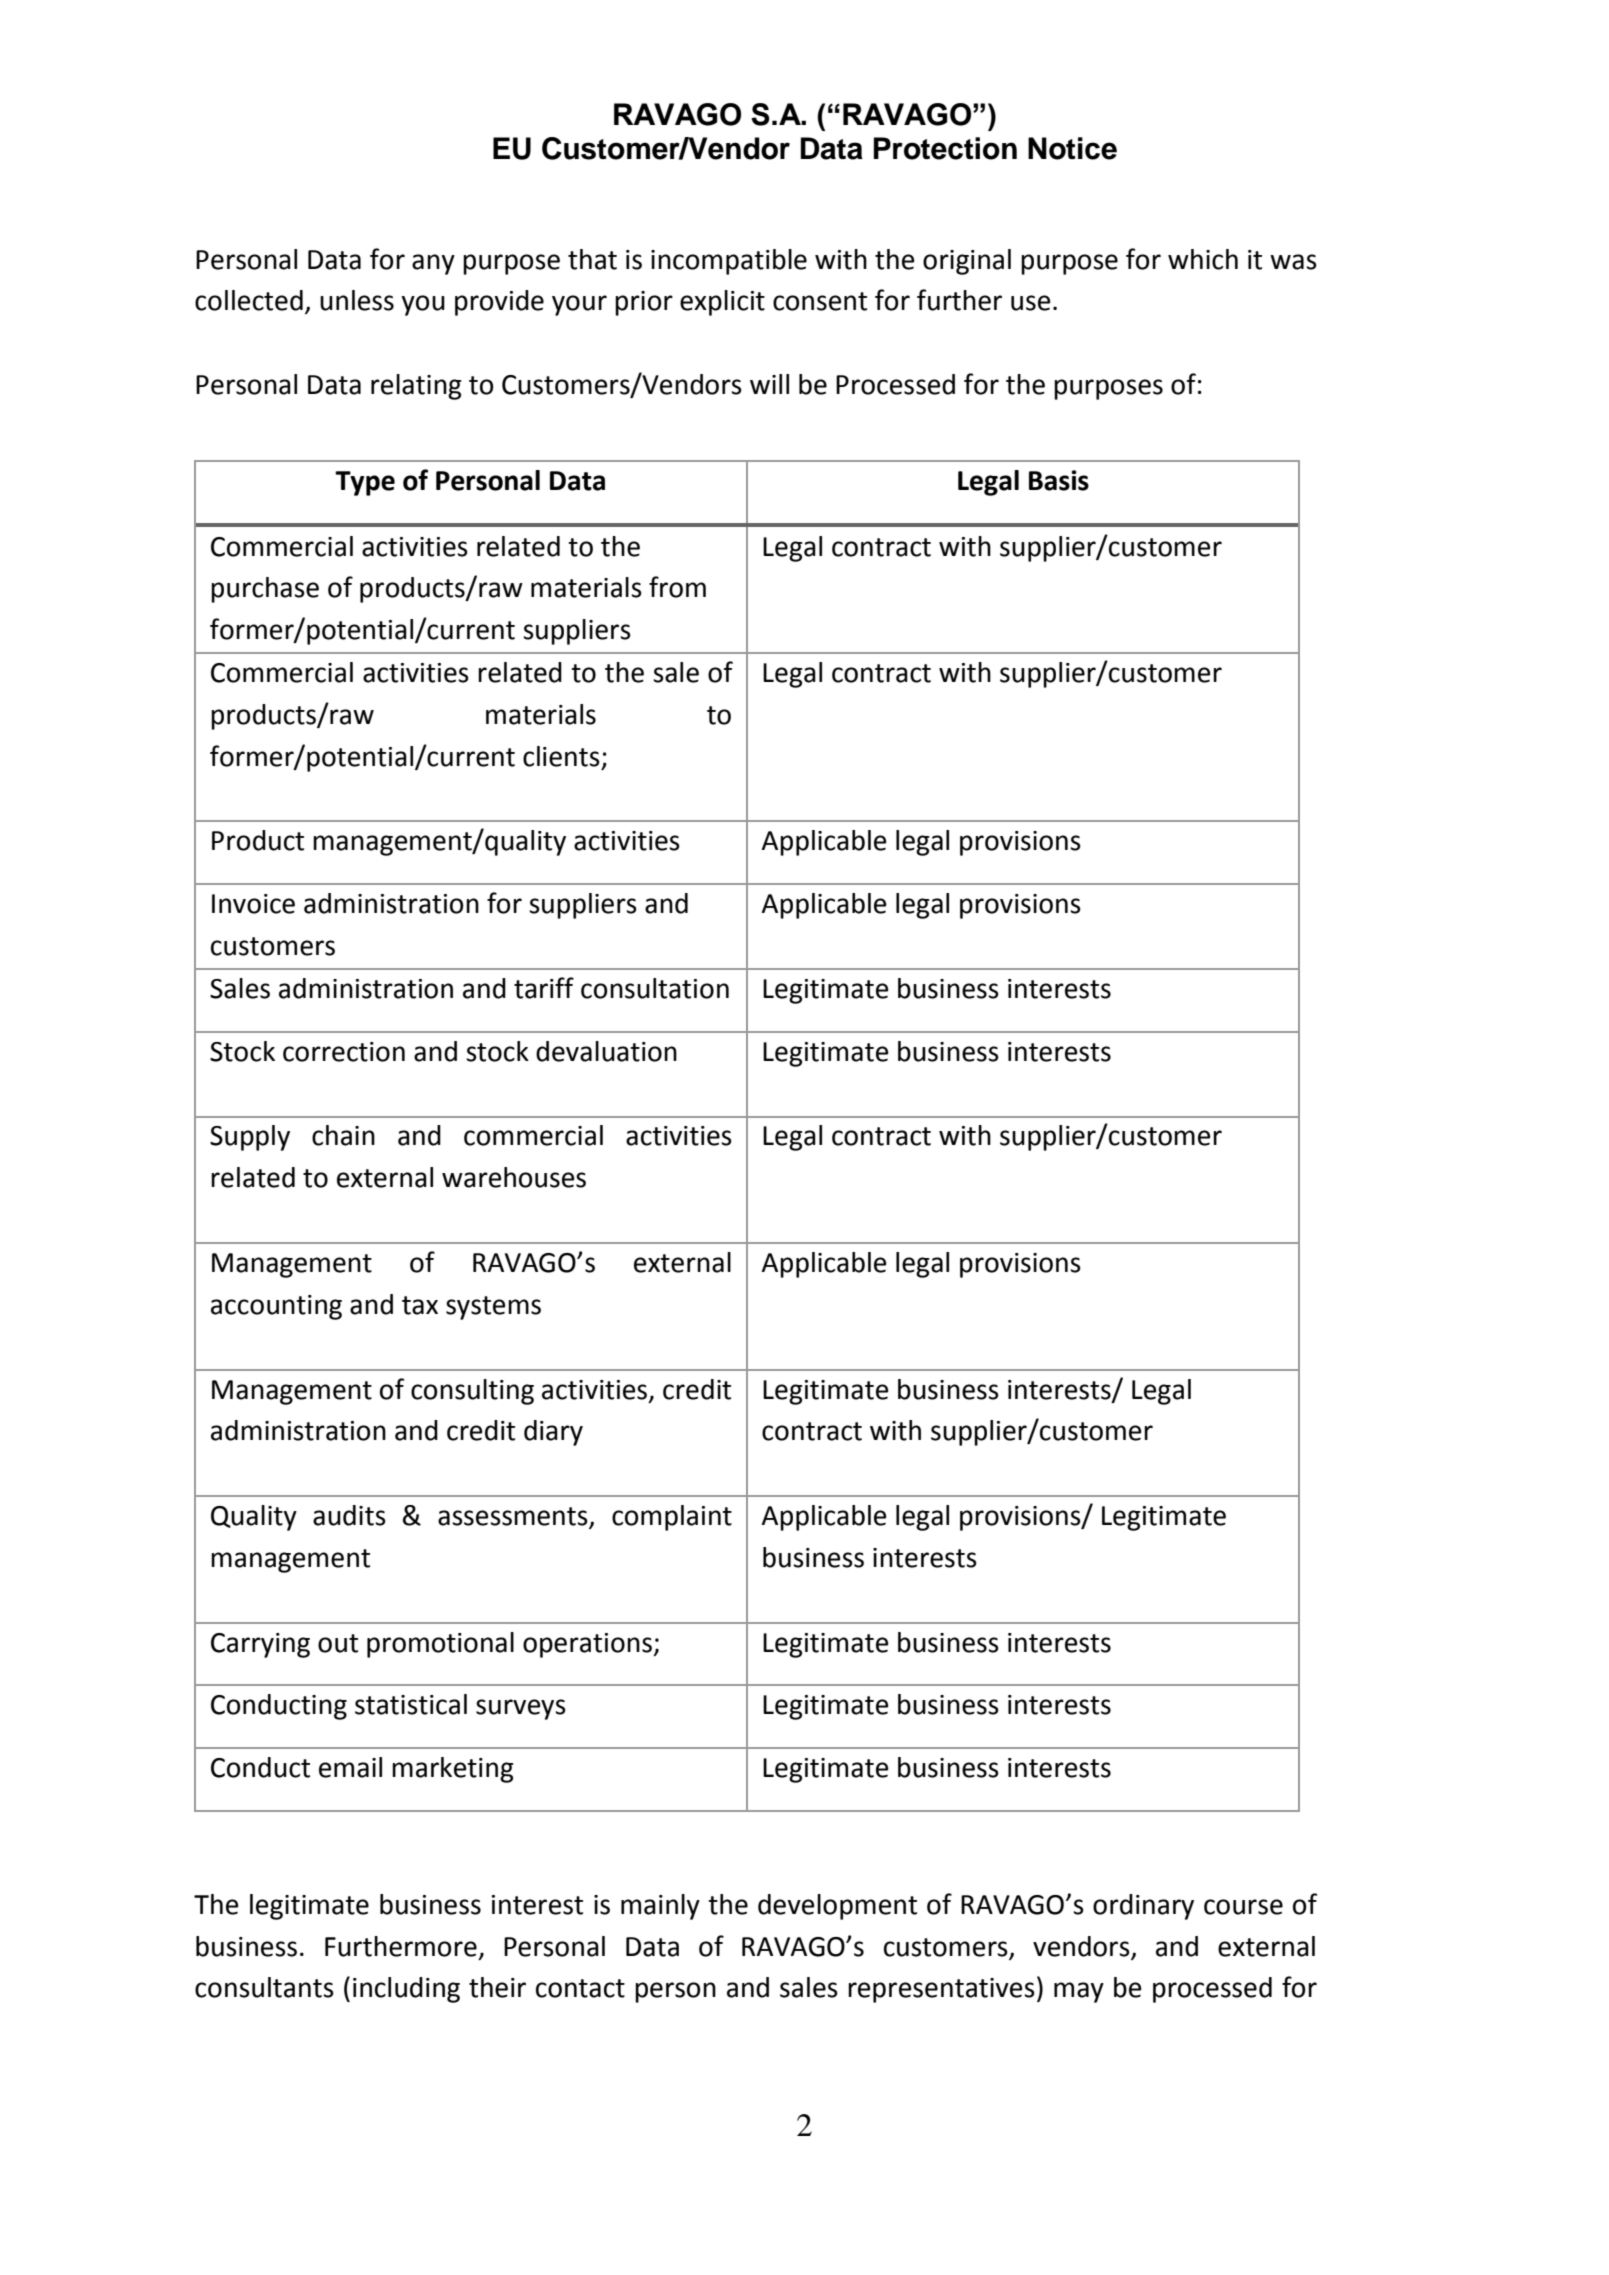 Image resolution: width=1609 pixels, height=2275 pixels. What do you see at coordinates (406, 1990) in the screenshot?
I see `including` at bounding box center [406, 1990].
